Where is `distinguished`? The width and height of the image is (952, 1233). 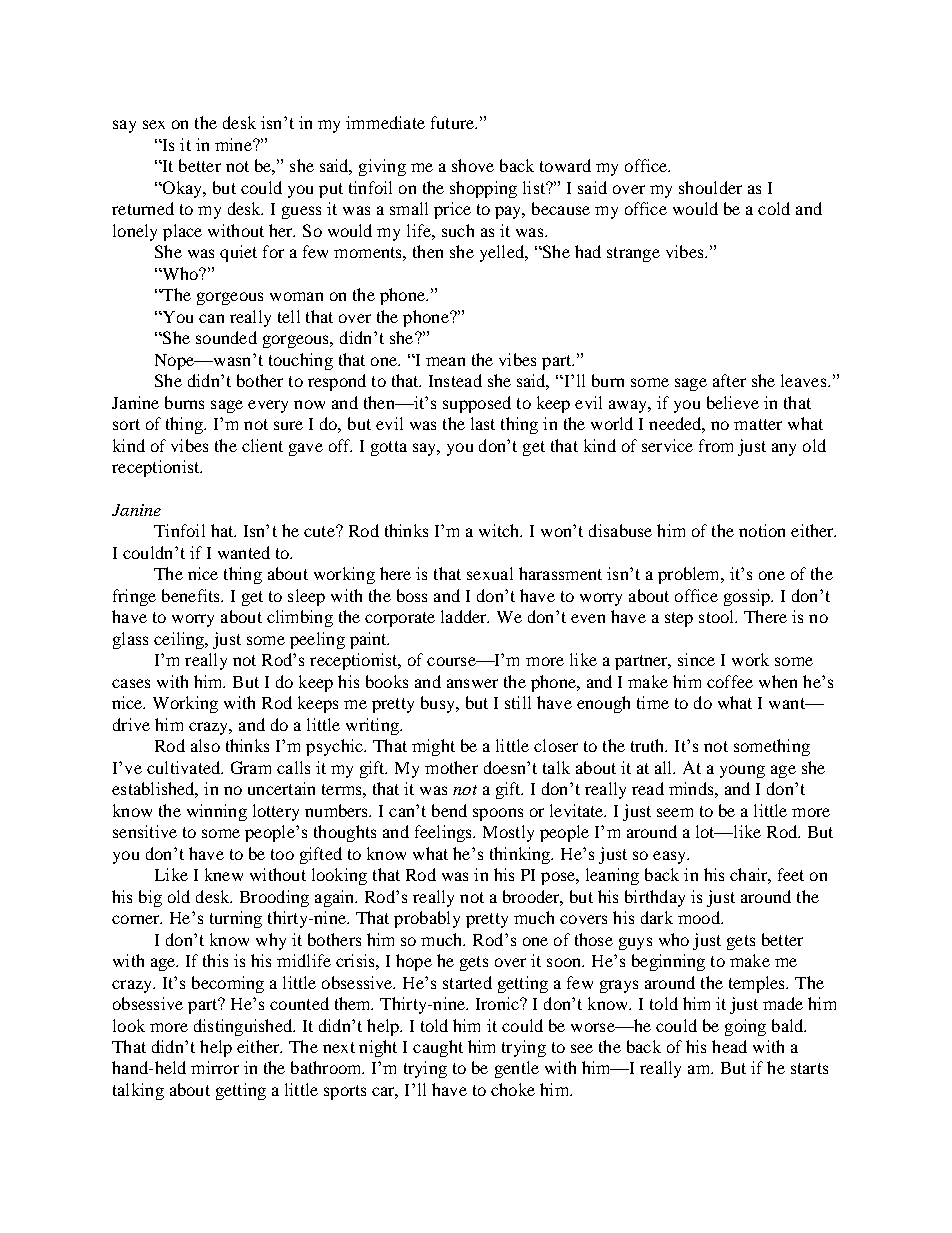
distinguished is located at coordinates (244, 1027).
